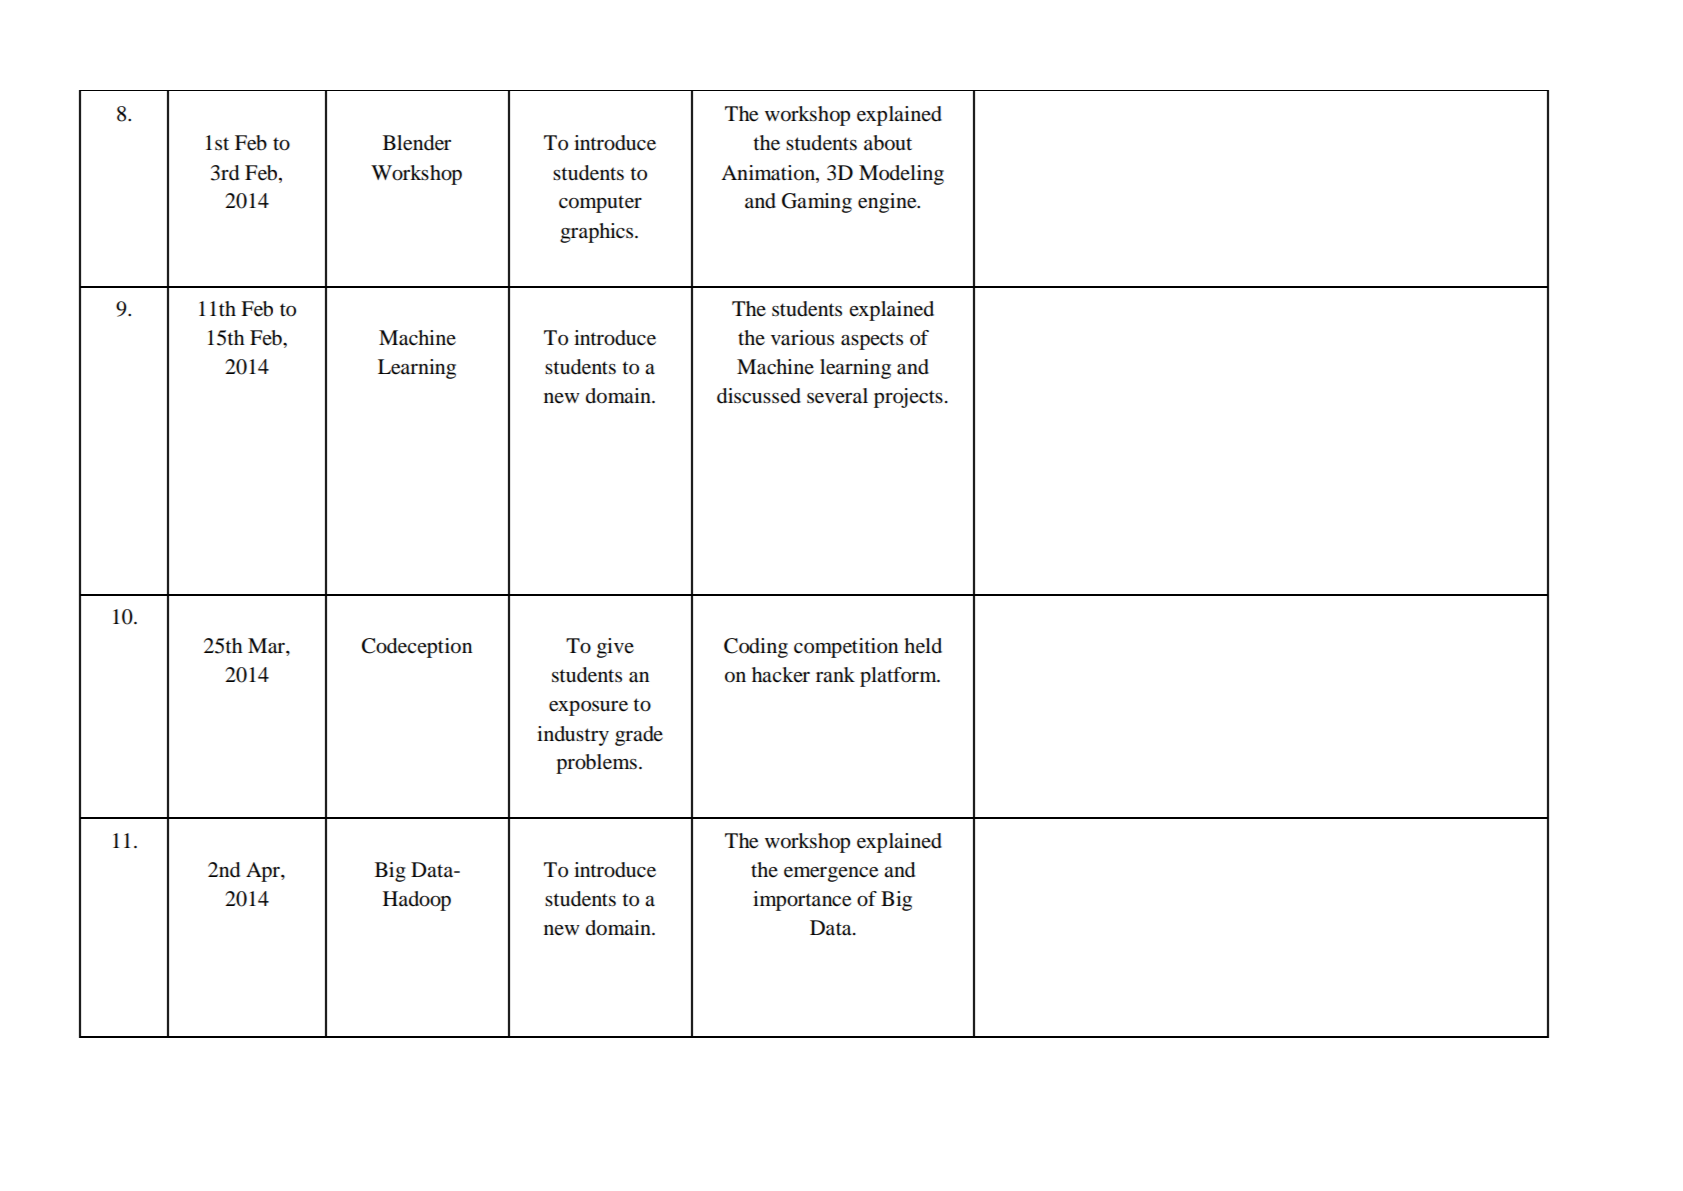 Image resolution: width=1683 pixels, height=1191 pixels. Describe the element at coordinates (267, 646) in the page. I see `Mar` at that location.
